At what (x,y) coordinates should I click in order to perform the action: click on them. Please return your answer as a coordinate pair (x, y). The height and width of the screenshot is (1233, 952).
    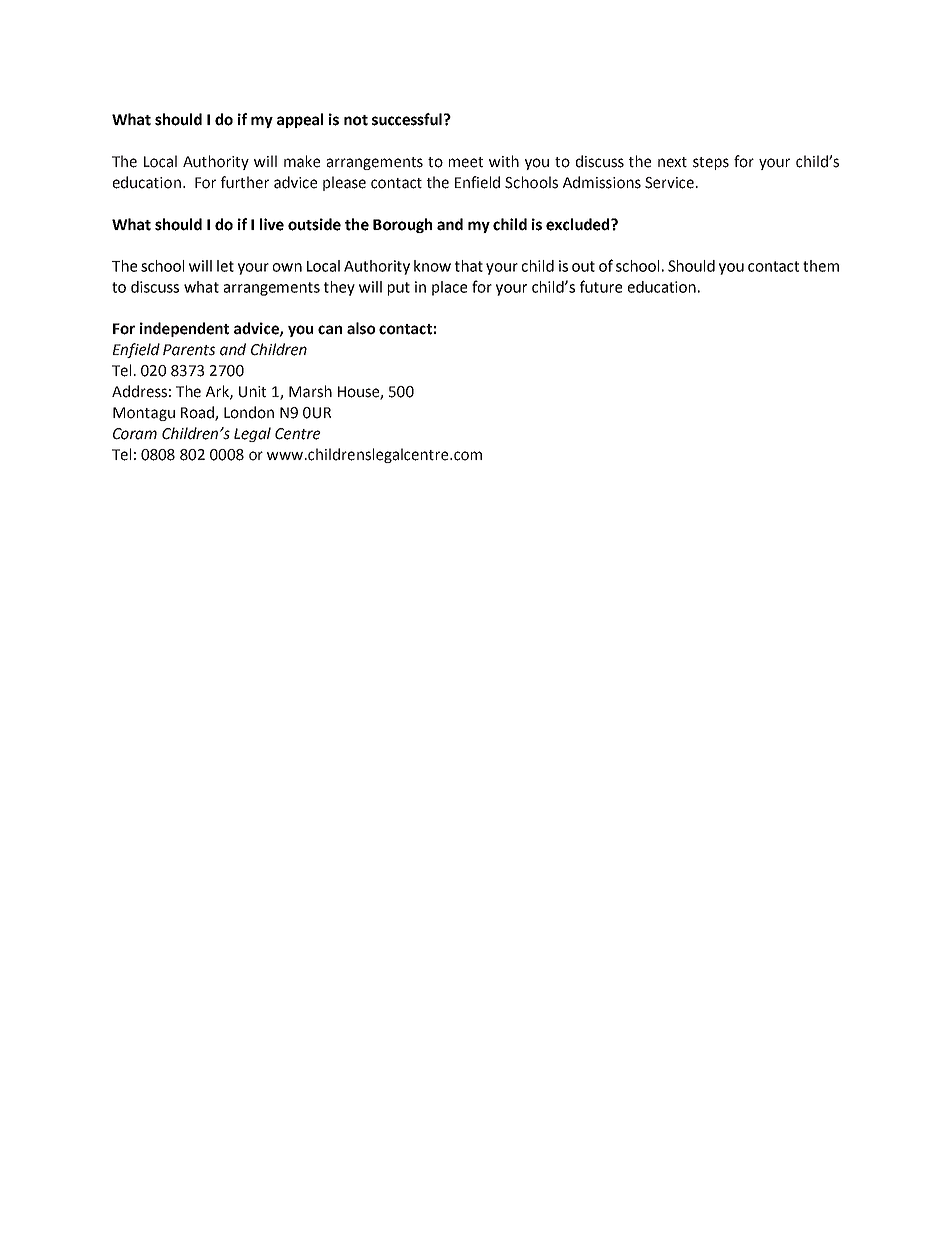
    Looking at the image, I should click on (821, 266).
